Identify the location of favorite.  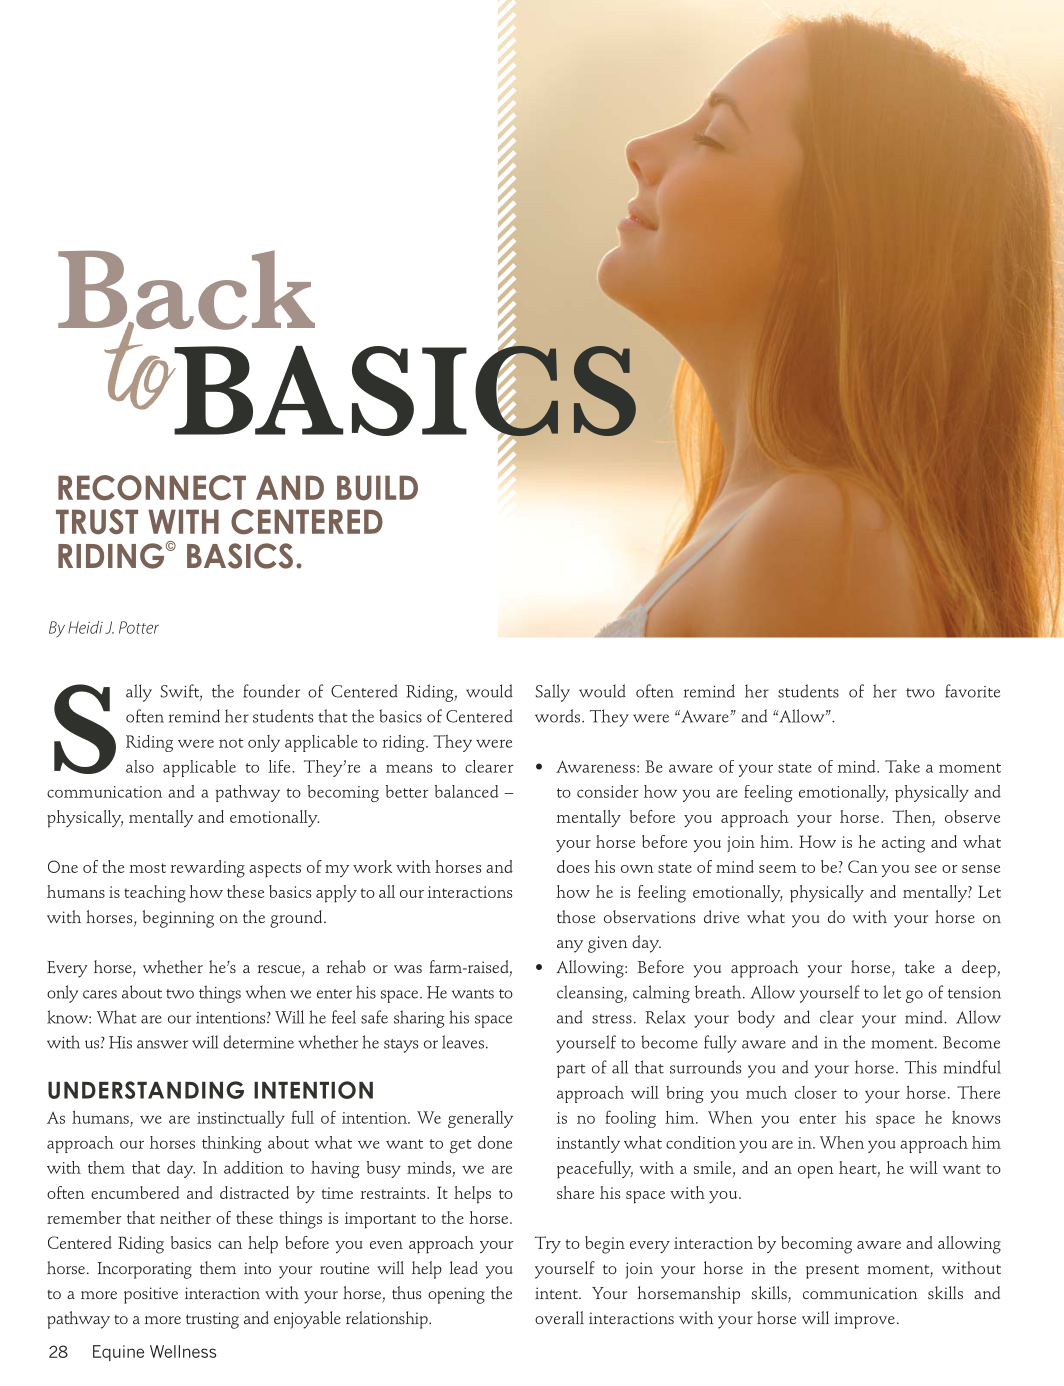
(972, 691).
